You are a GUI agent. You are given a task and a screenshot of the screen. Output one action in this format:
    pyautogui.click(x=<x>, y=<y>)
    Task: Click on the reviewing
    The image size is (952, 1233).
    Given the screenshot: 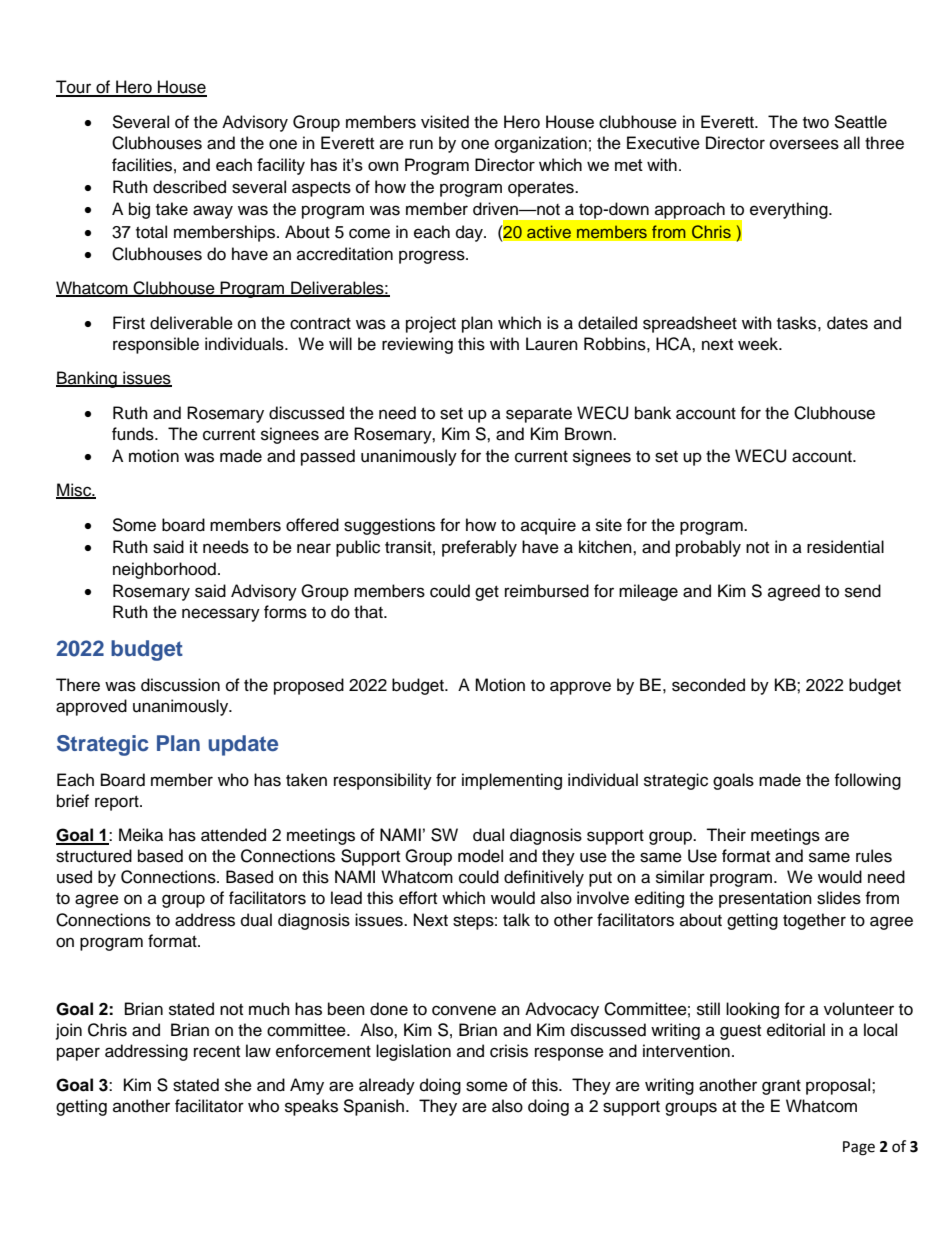 What is the action you would take?
    pyautogui.click(x=417, y=345)
